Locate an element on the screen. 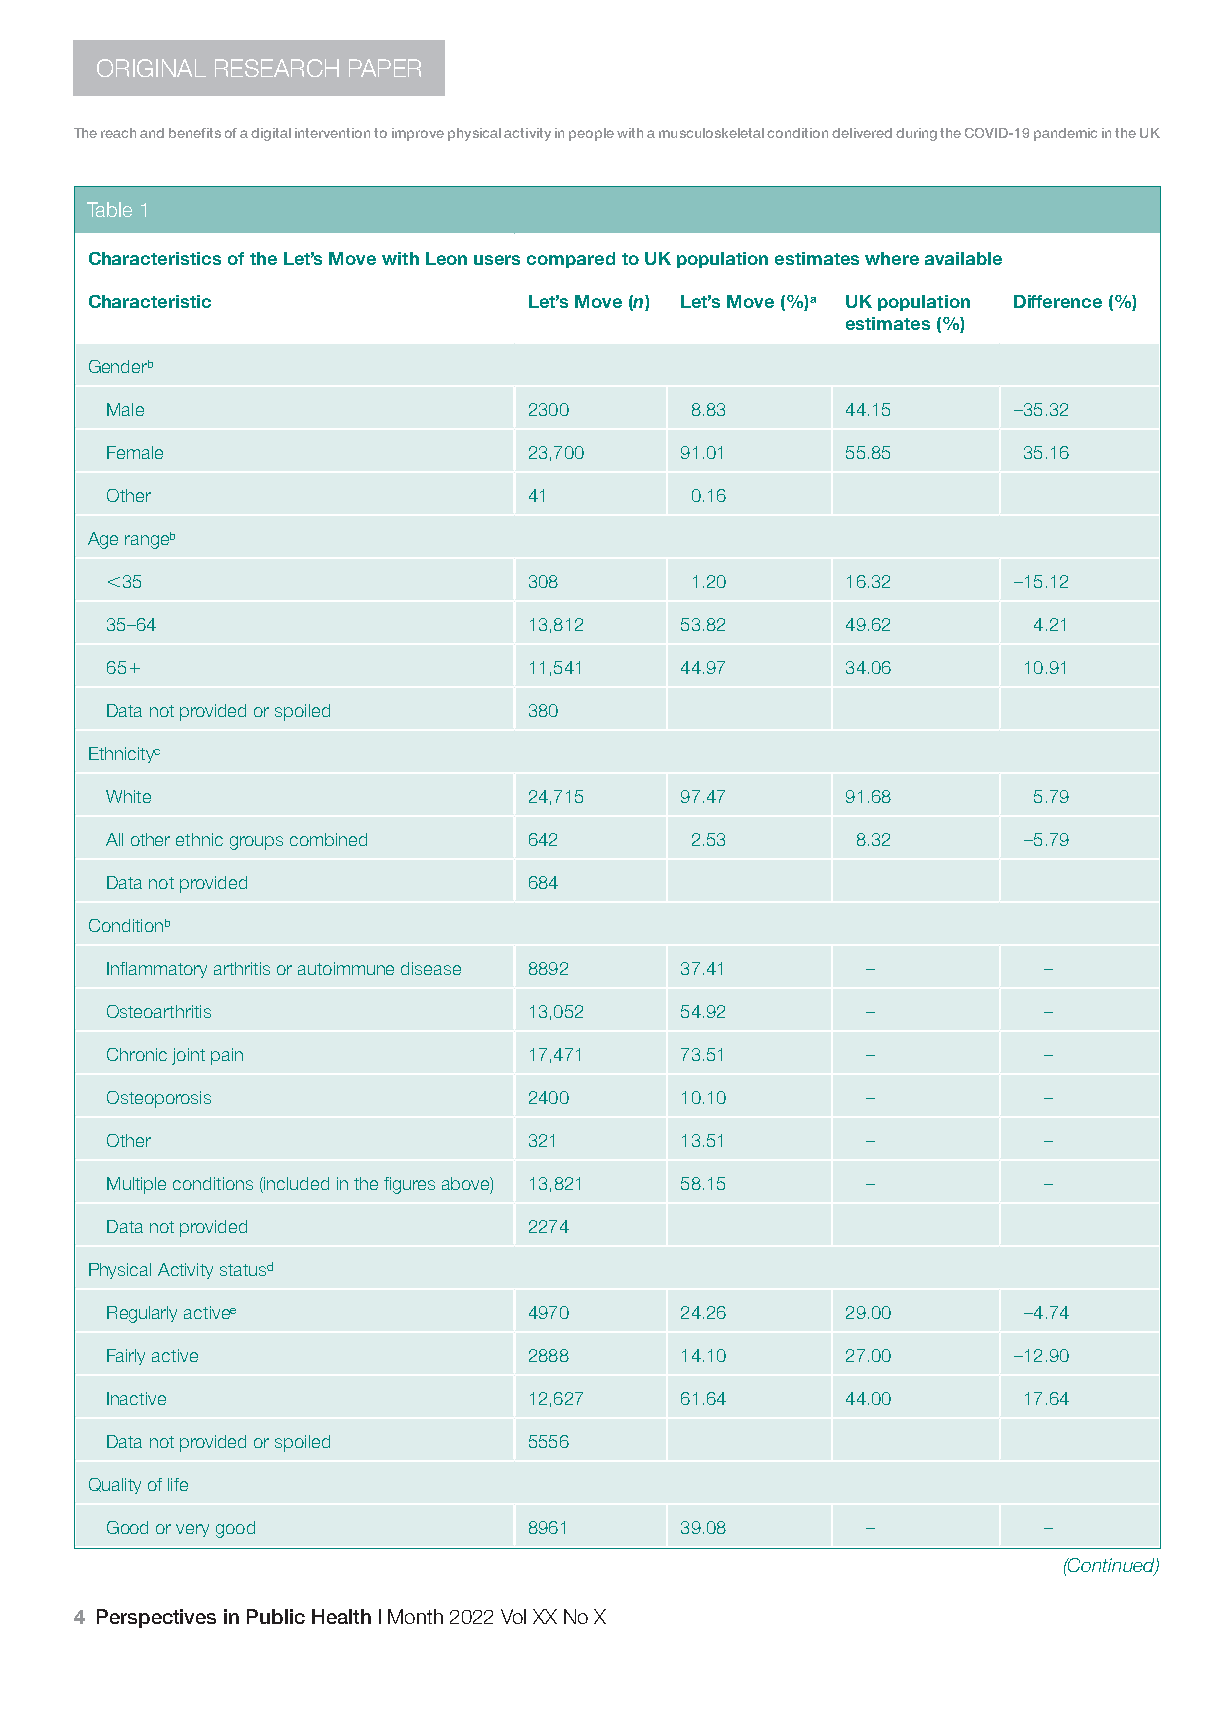 This screenshot has width=1219, height=1724. disease is located at coordinates (431, 968).
